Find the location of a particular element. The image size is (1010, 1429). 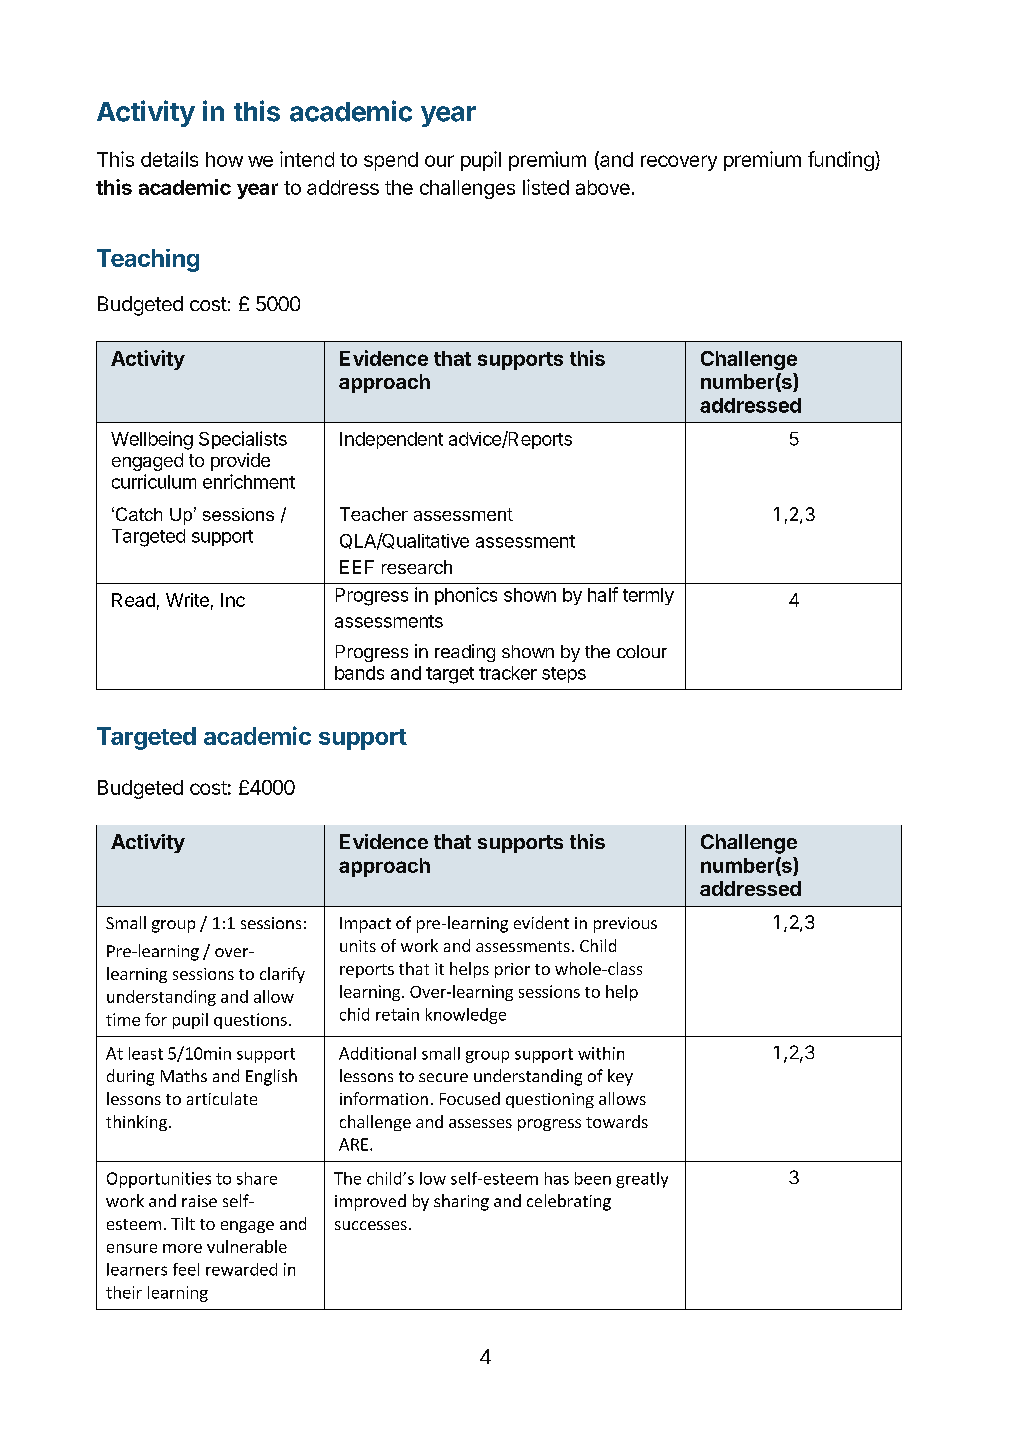

feel is located at coordinates (186, 1269).
